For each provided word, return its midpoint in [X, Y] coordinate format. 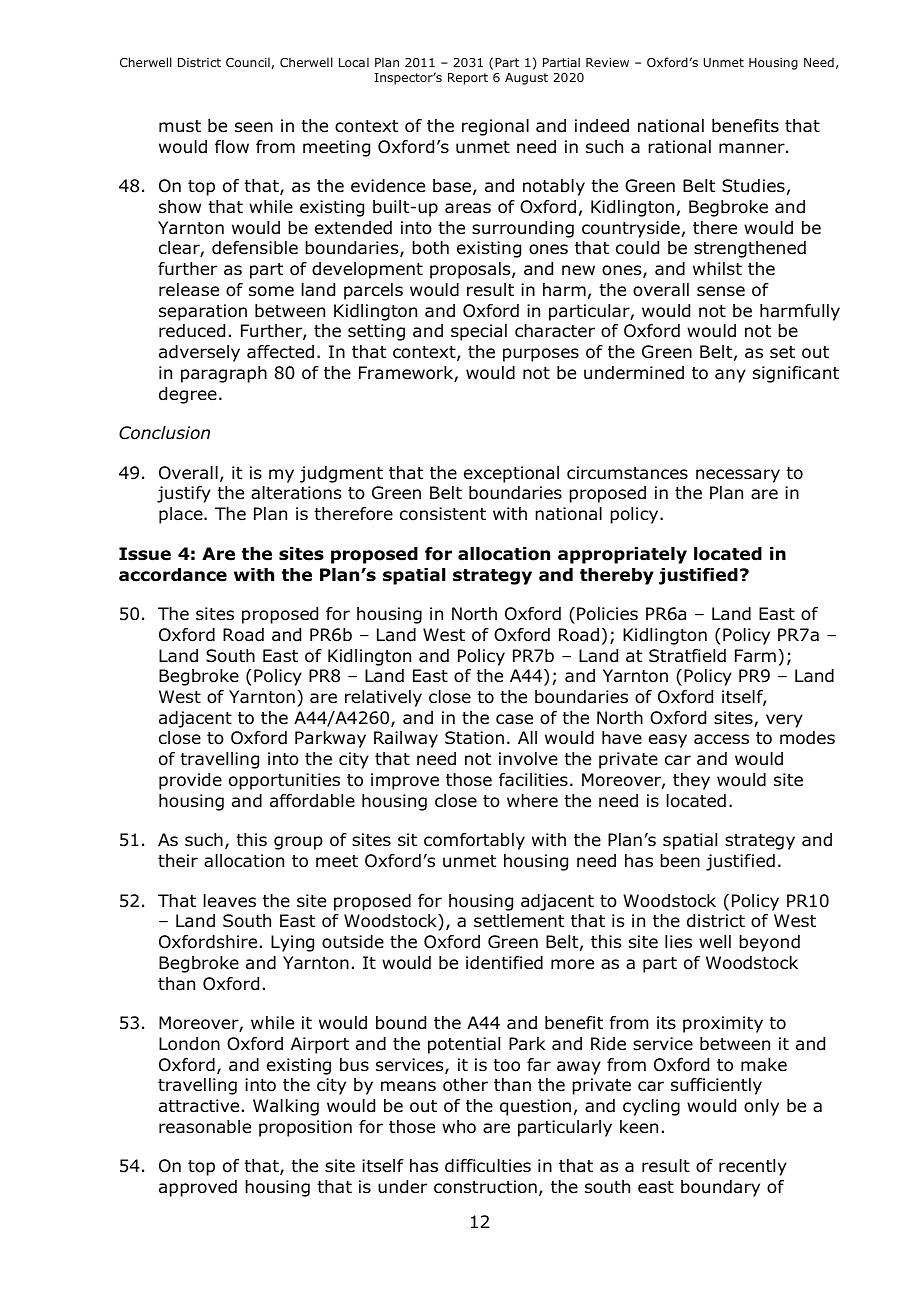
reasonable [205, 1127]
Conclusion [164, 433]
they [691, 781]
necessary [738, 476]
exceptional [511, 474]
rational [679, 147]
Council [248, 62]
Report [468, 79]
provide [190, 781]
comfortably [474, 841]
